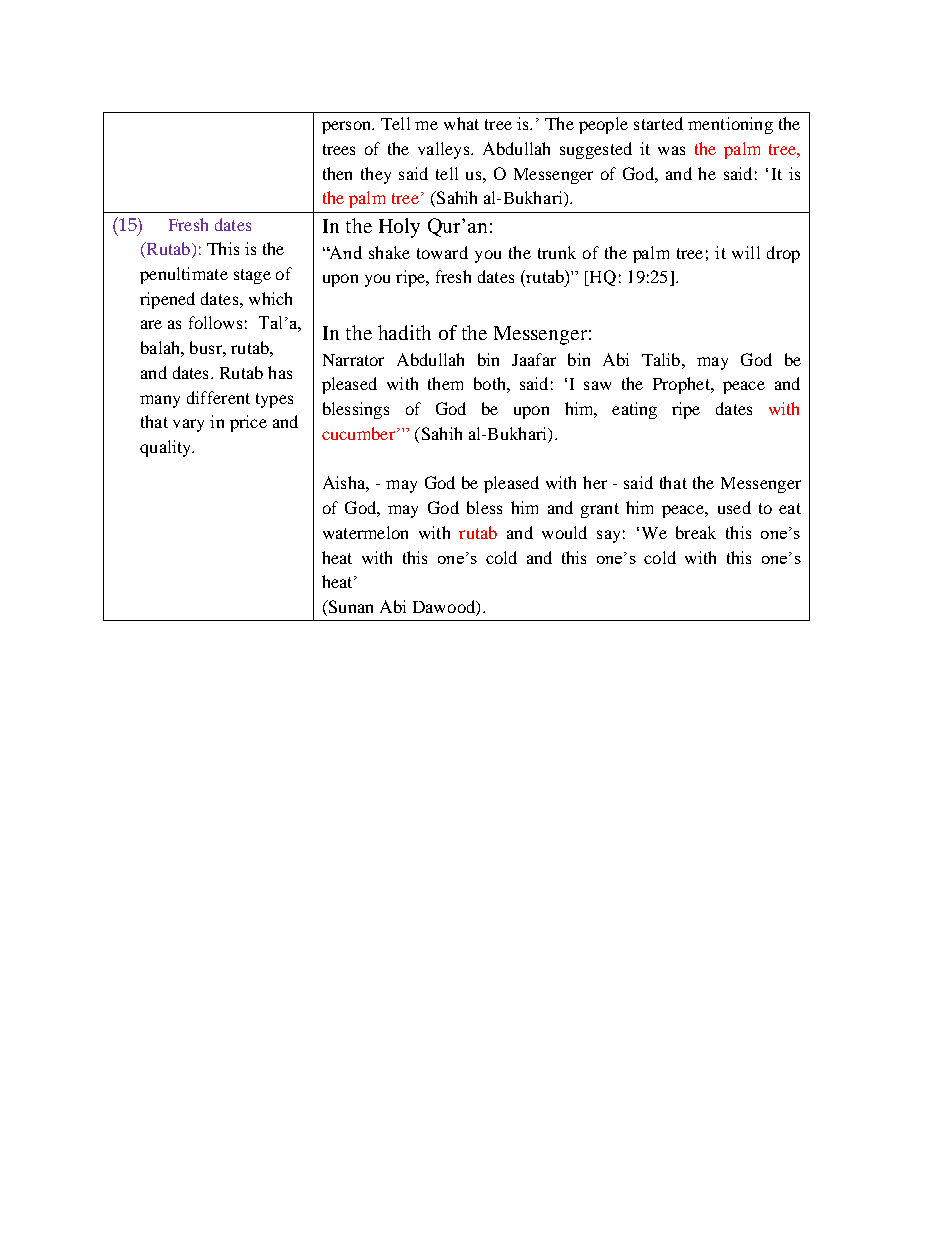 Image resolution: width=952 pixels, height=1233 pixels. What do you see at coordinates (595, 482) in the screenshot?
I see `her` at bounding box center [595, 482].
